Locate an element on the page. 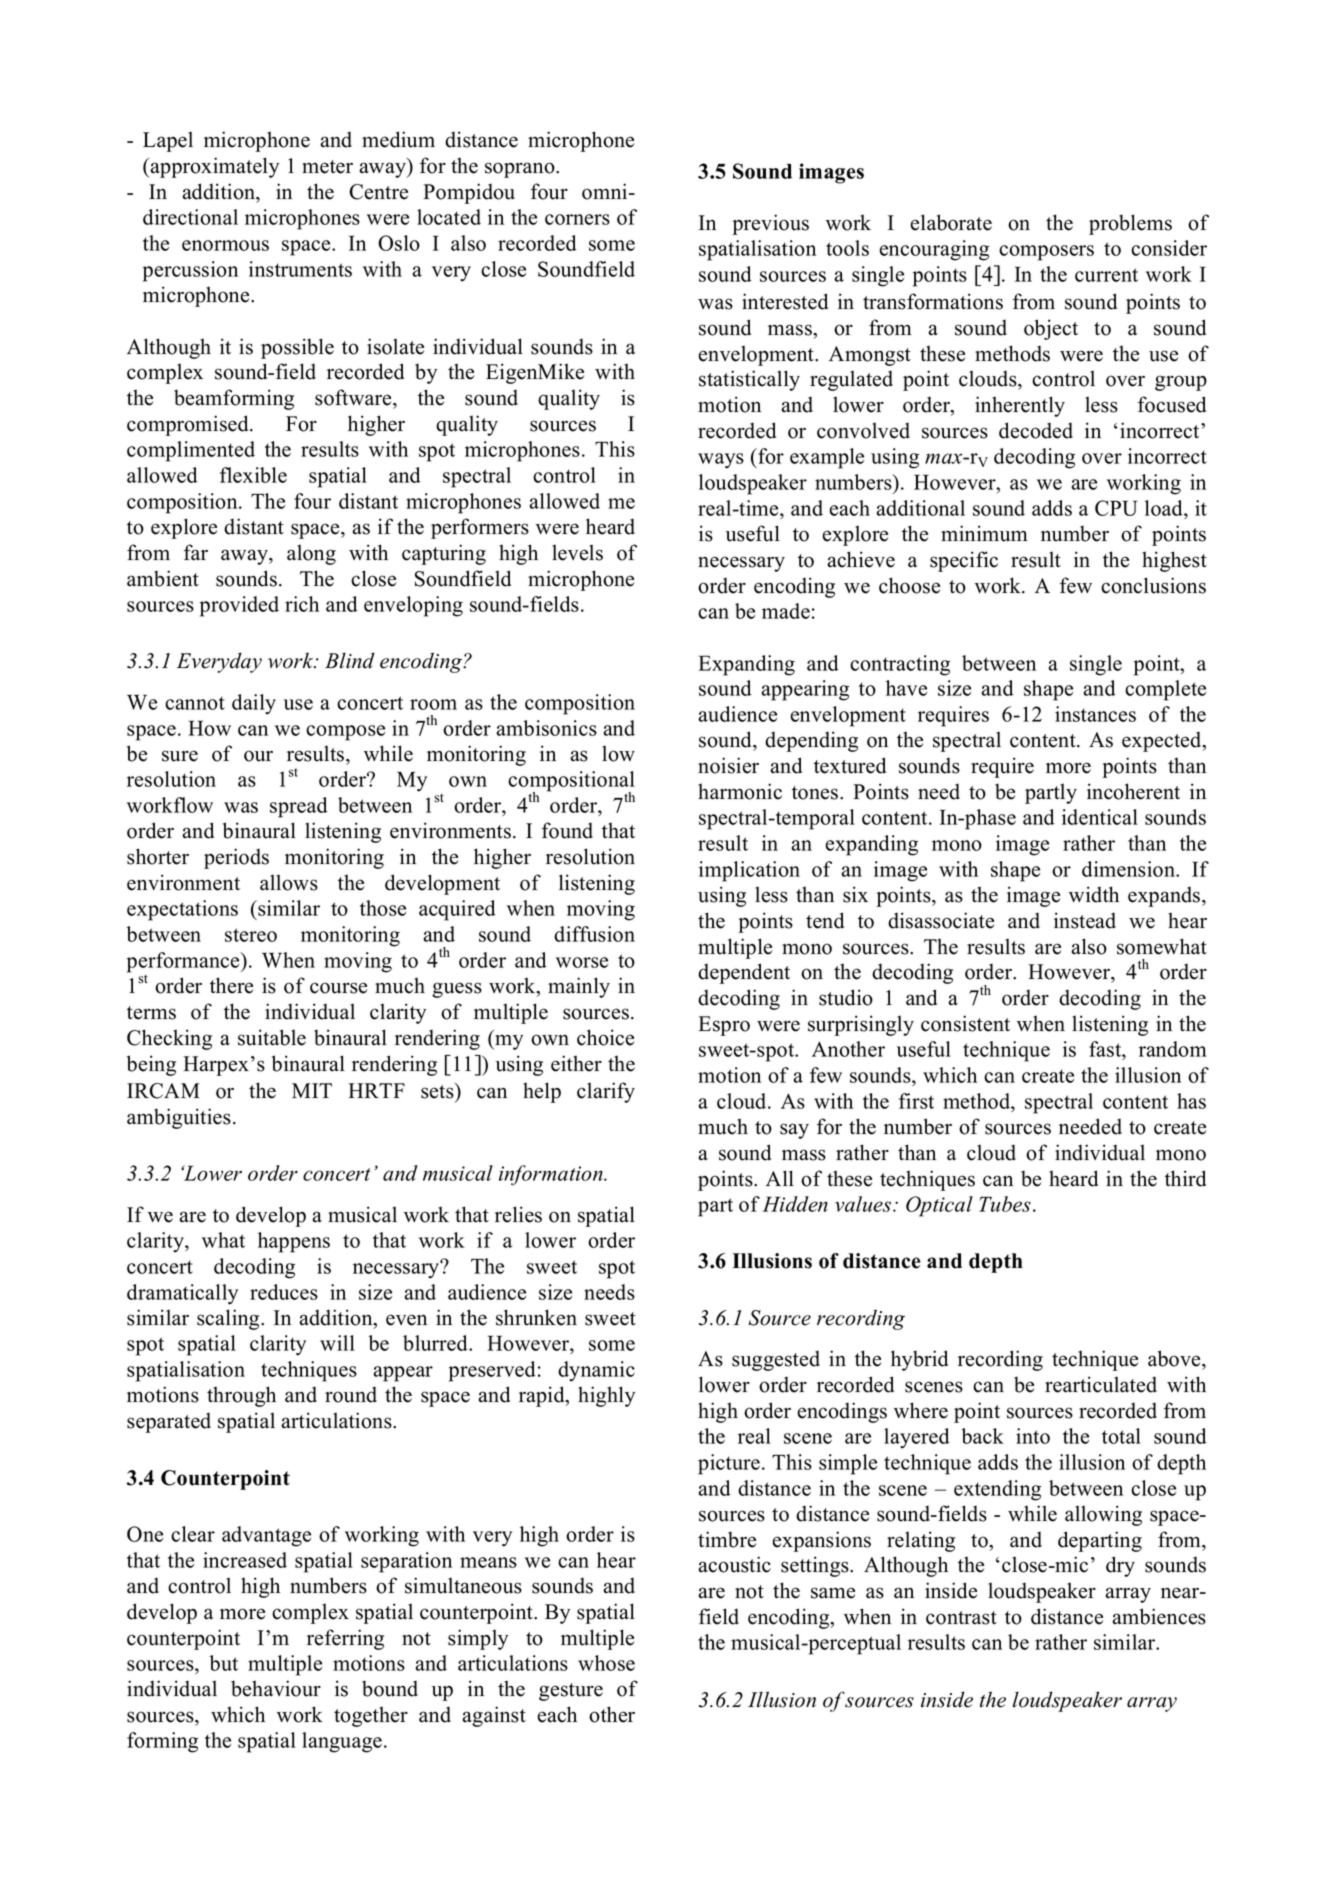 The width and height of the image is (1334, 1888). instead is located at coordinates (1085, 920).
